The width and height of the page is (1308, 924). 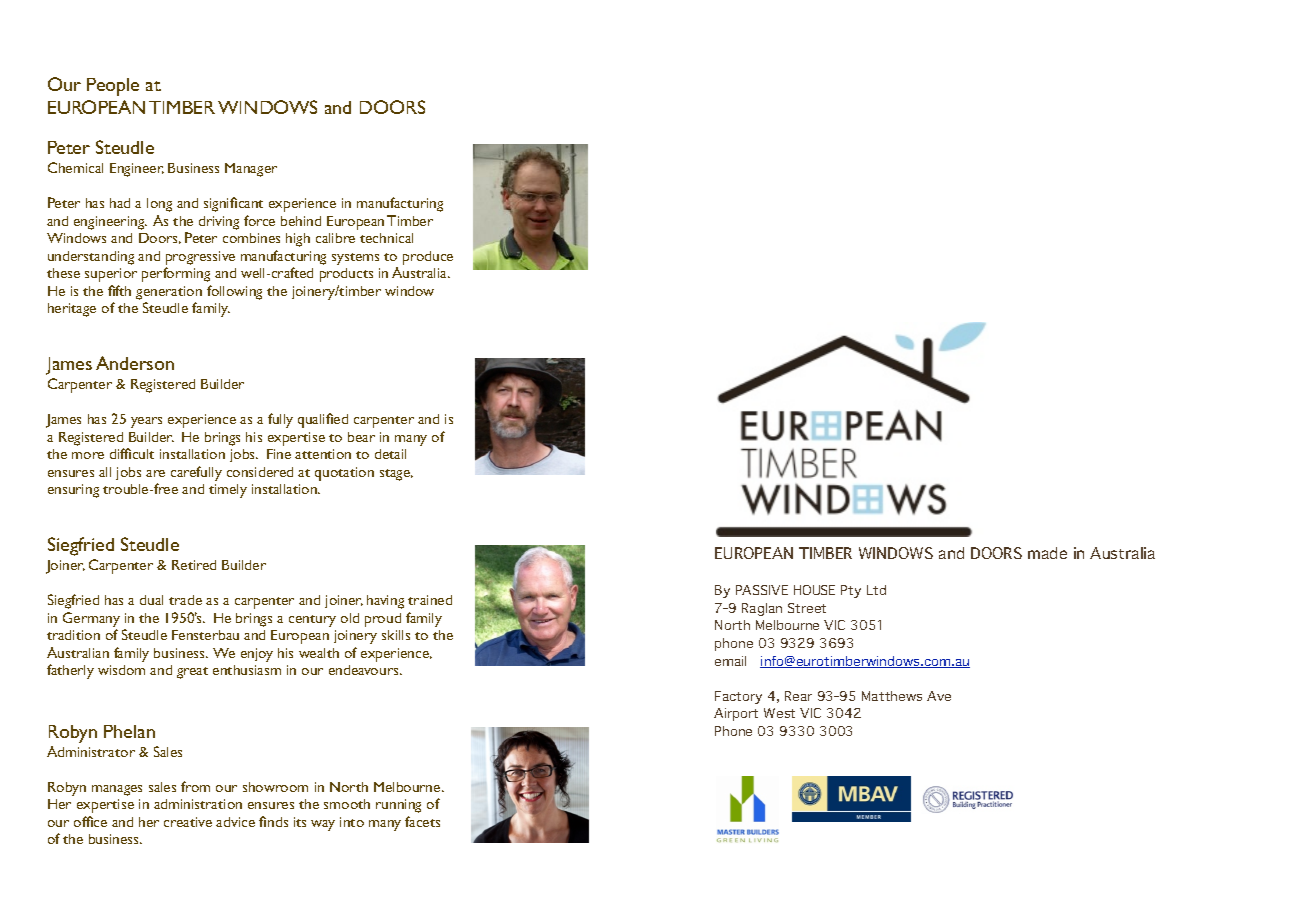 I want to click on produce, so click(x=428, y=258).
